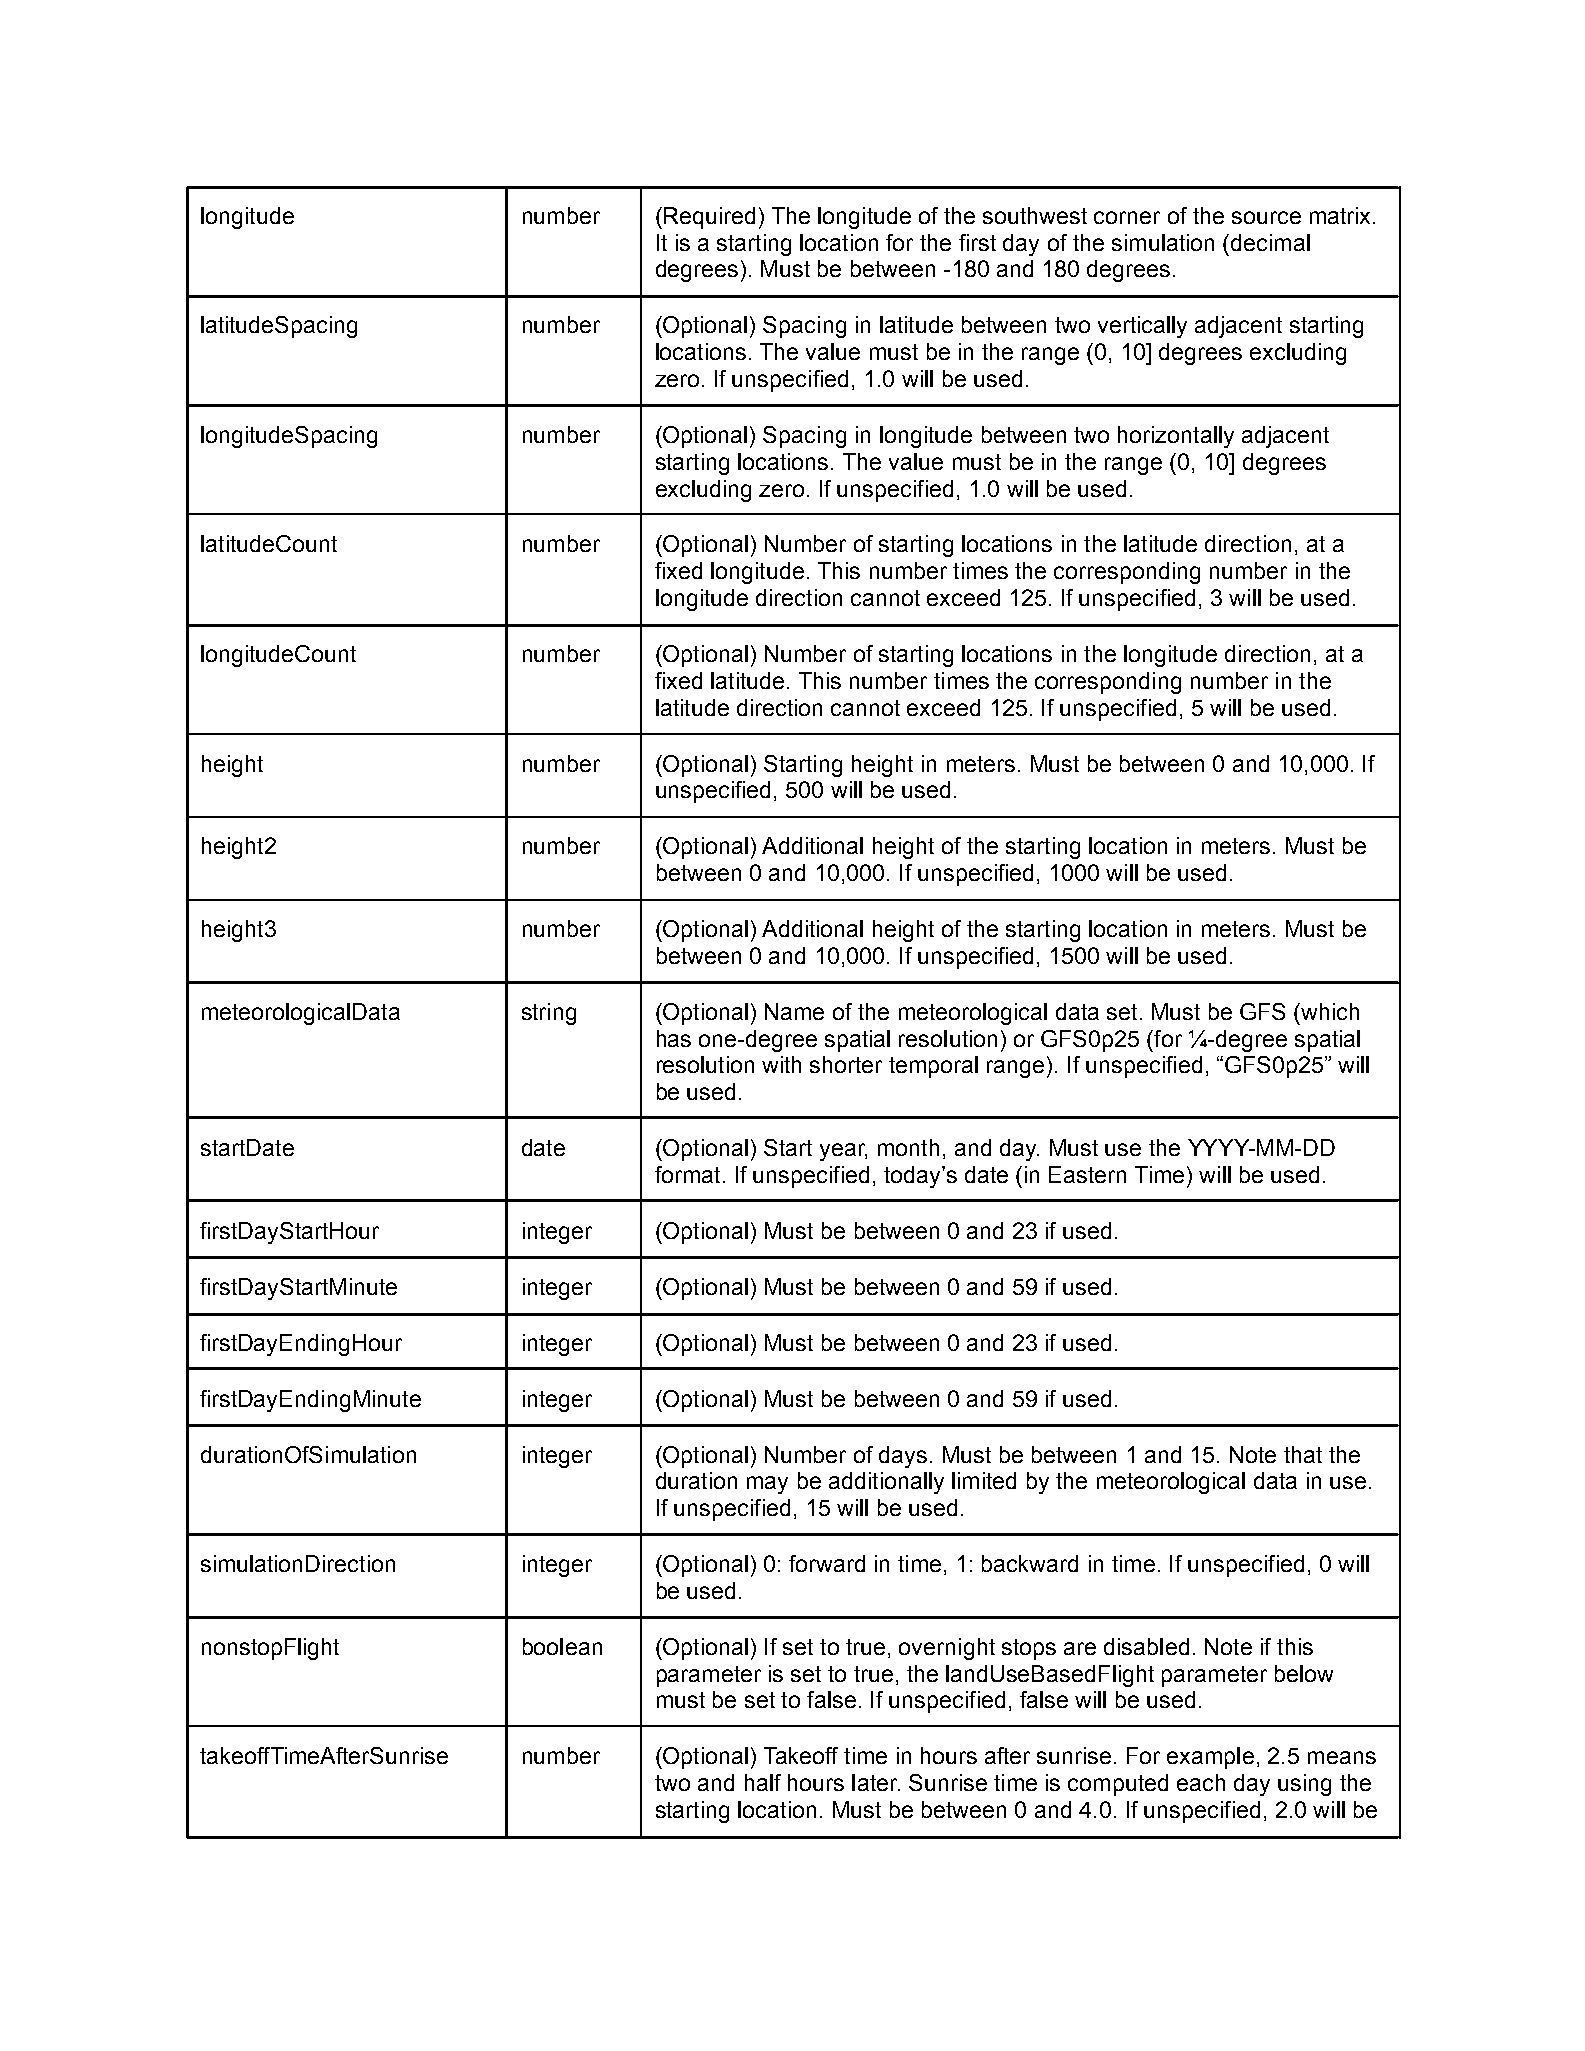  What do you see at coordinates (1210, 1758) in the page?
I see `example` at bounding box center [1210, 1758].
